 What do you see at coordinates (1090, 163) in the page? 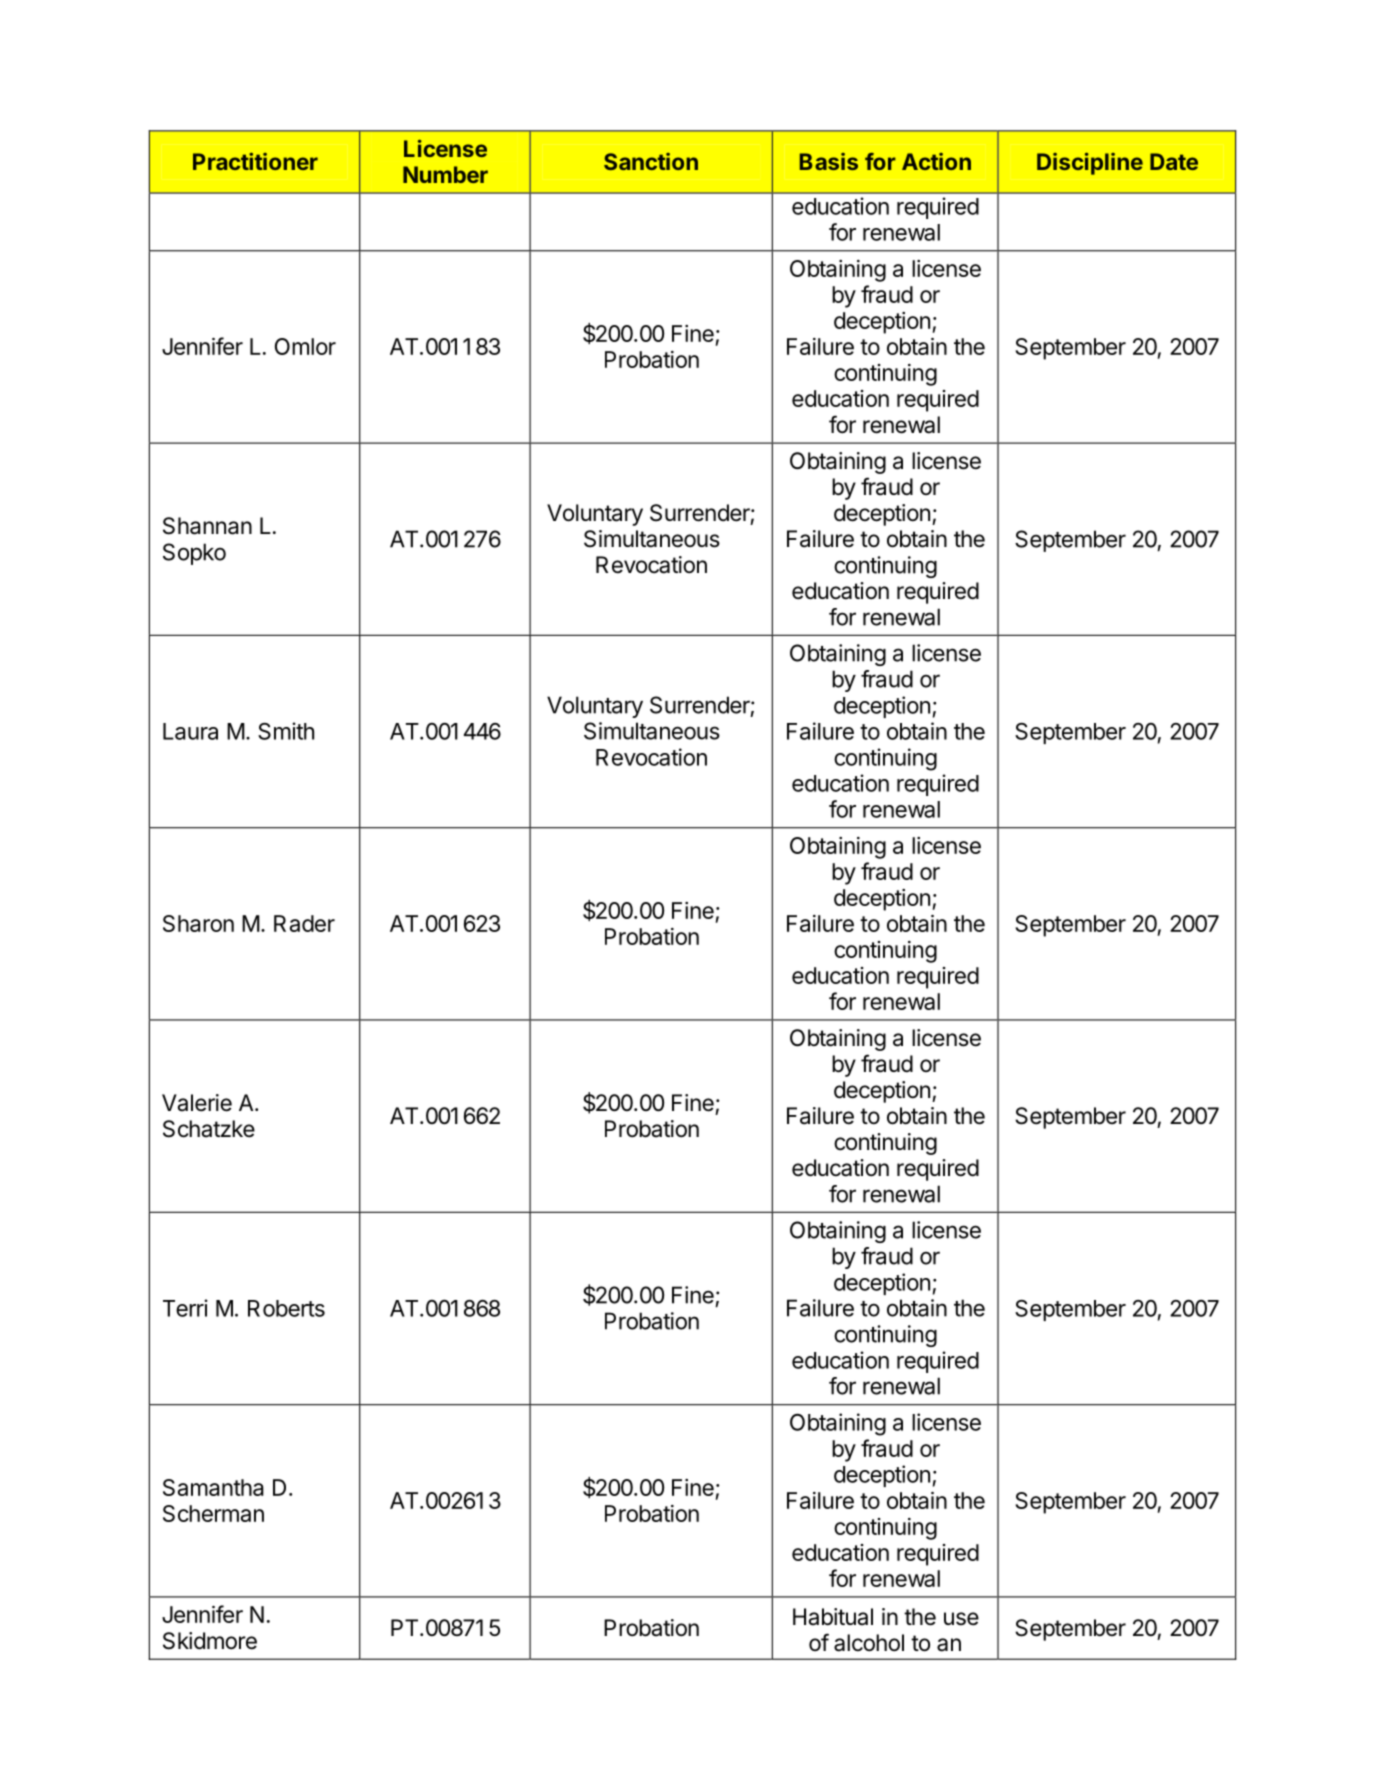
I see `Discipline` at bounding box center [1090, 163].
